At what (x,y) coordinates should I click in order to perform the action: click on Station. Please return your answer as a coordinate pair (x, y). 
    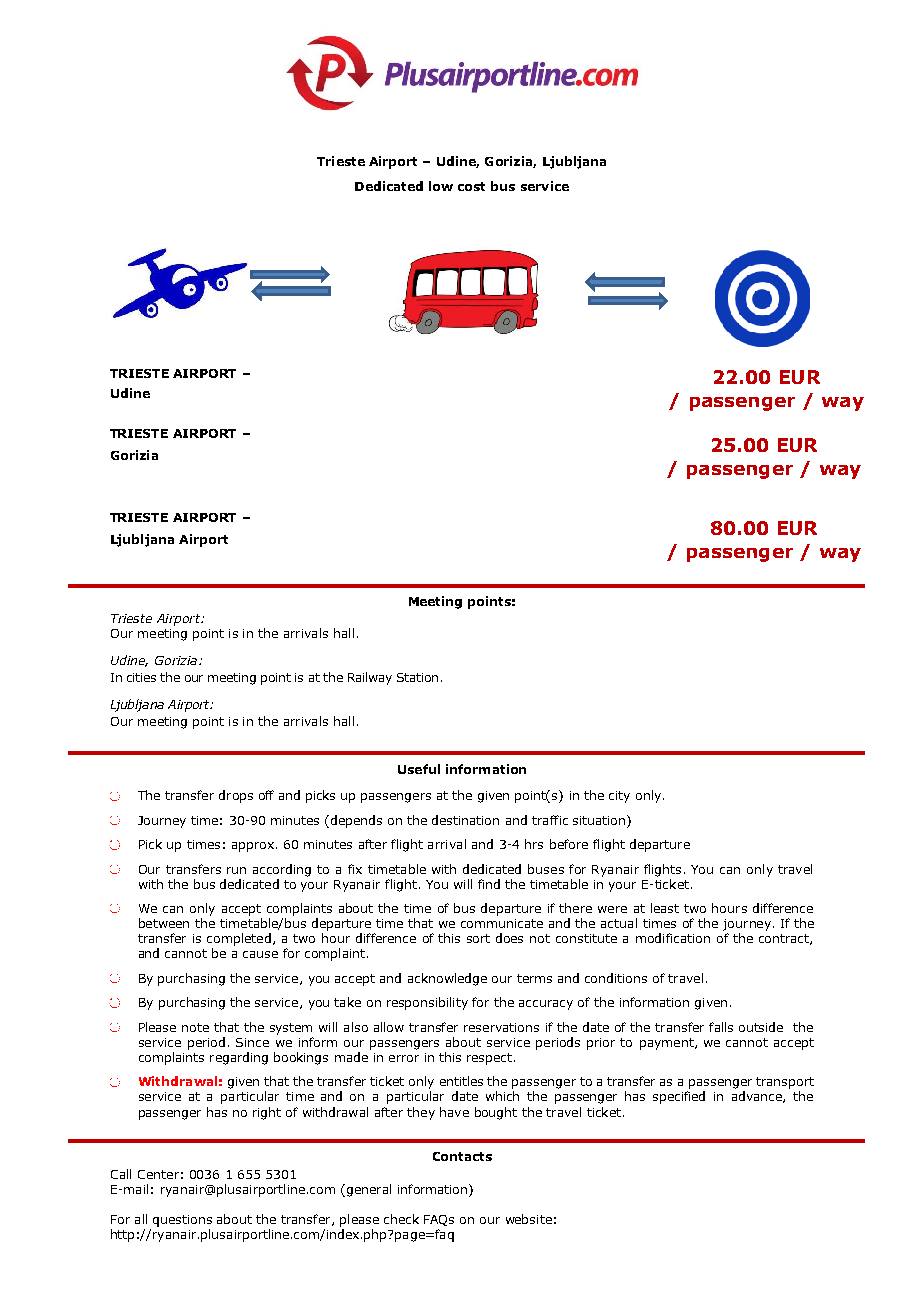
    Looking at the image, I should click on (417, 677).
